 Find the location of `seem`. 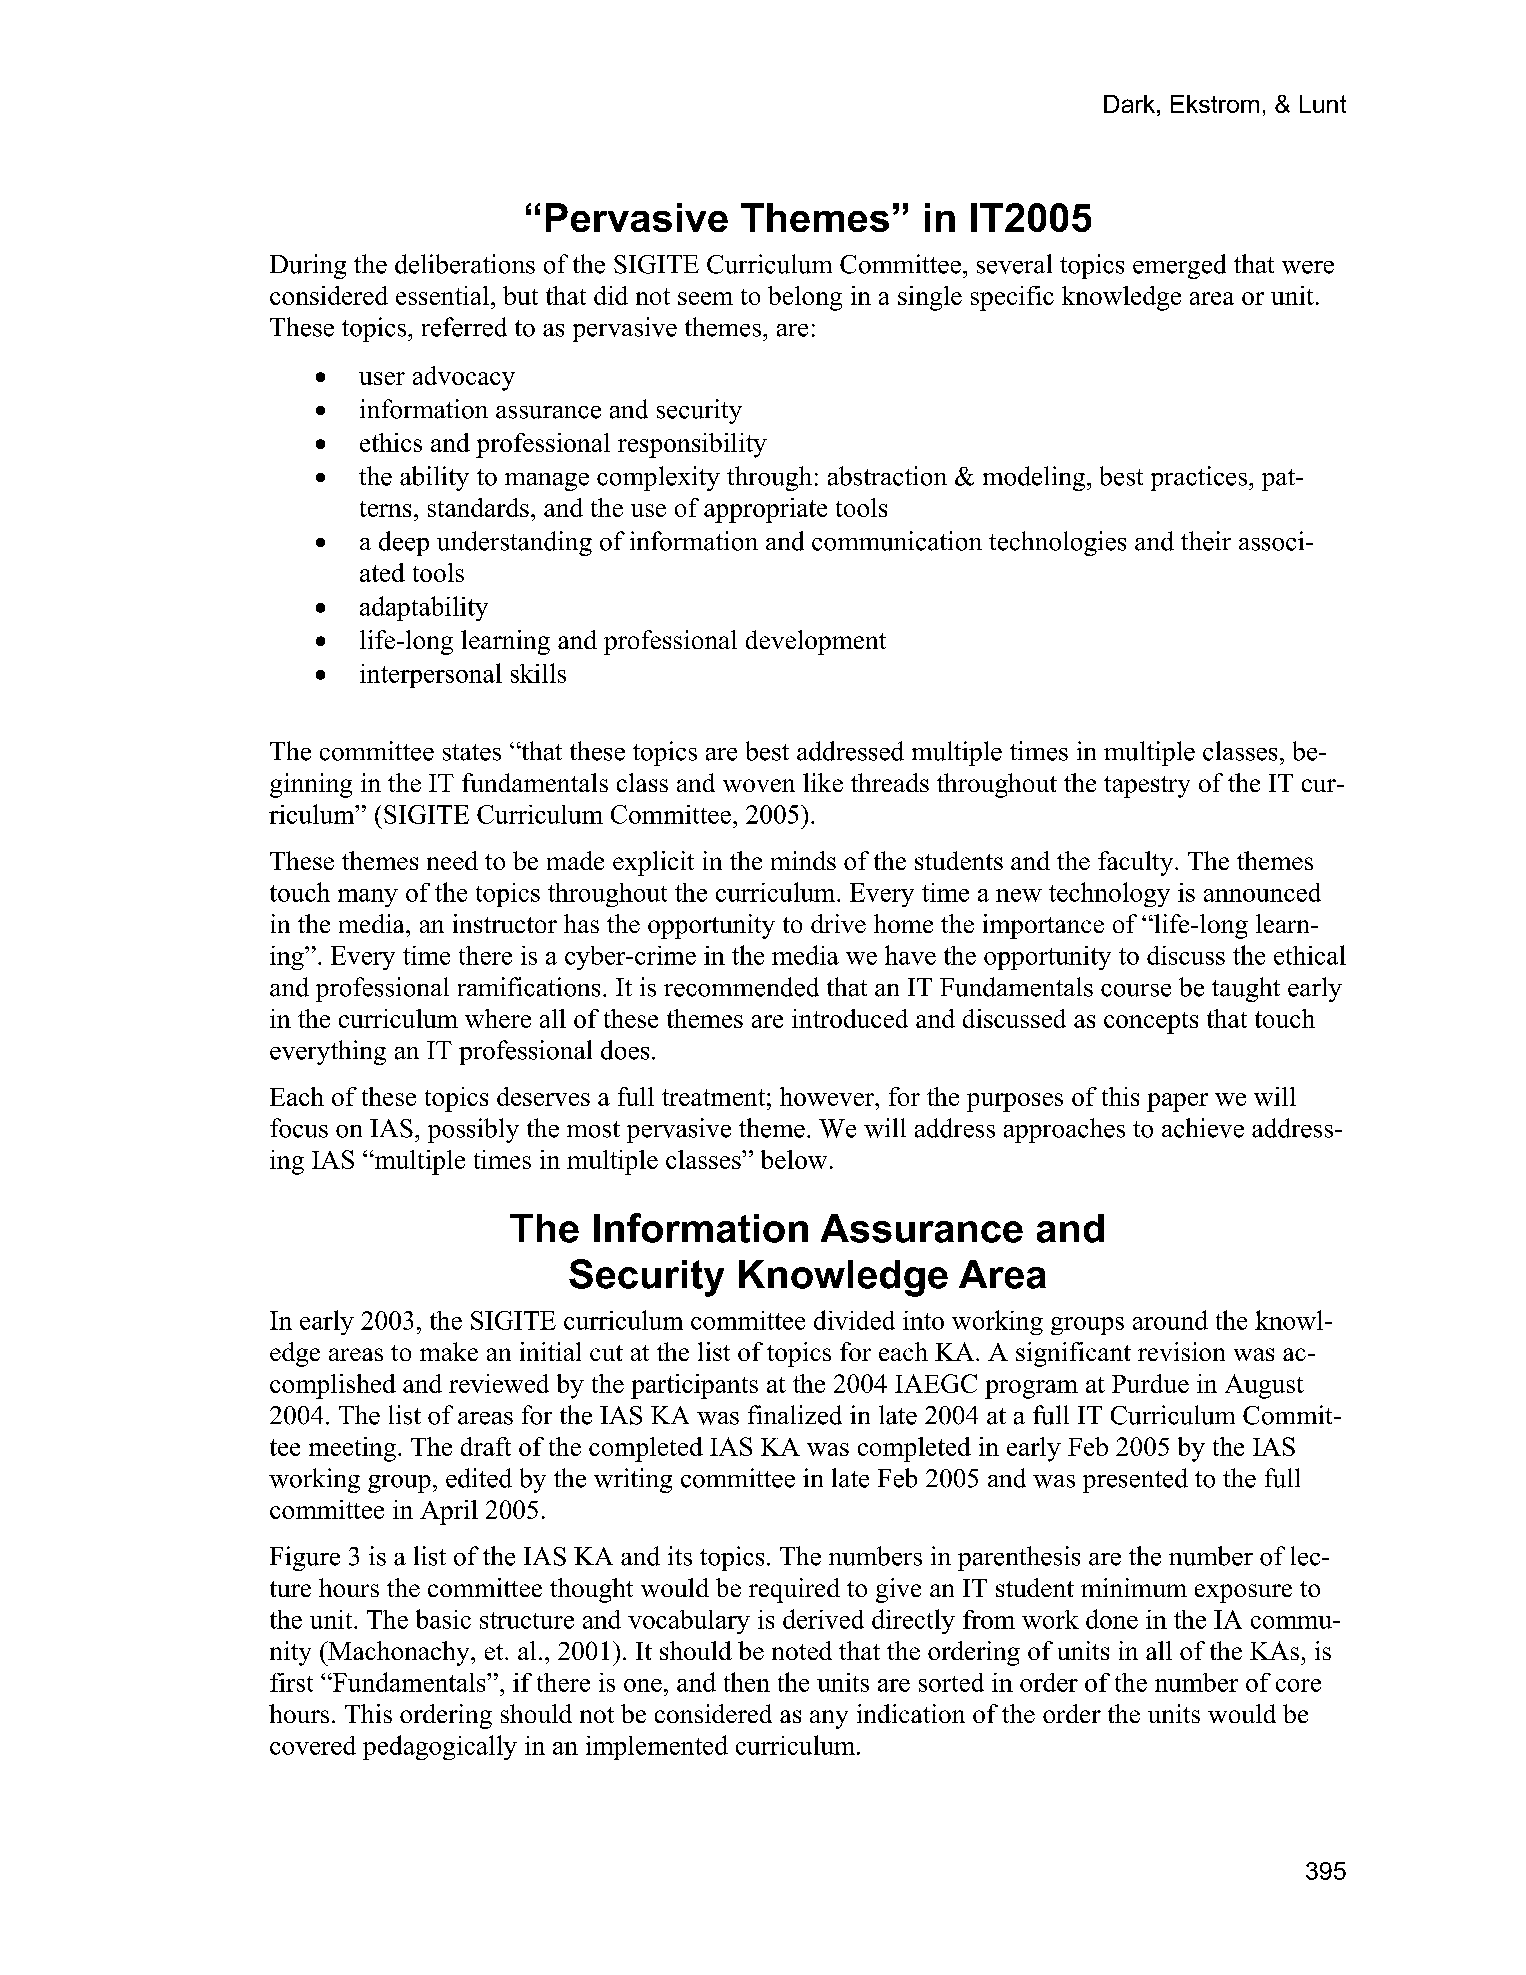

seem is located at coordinates (705, 298).
